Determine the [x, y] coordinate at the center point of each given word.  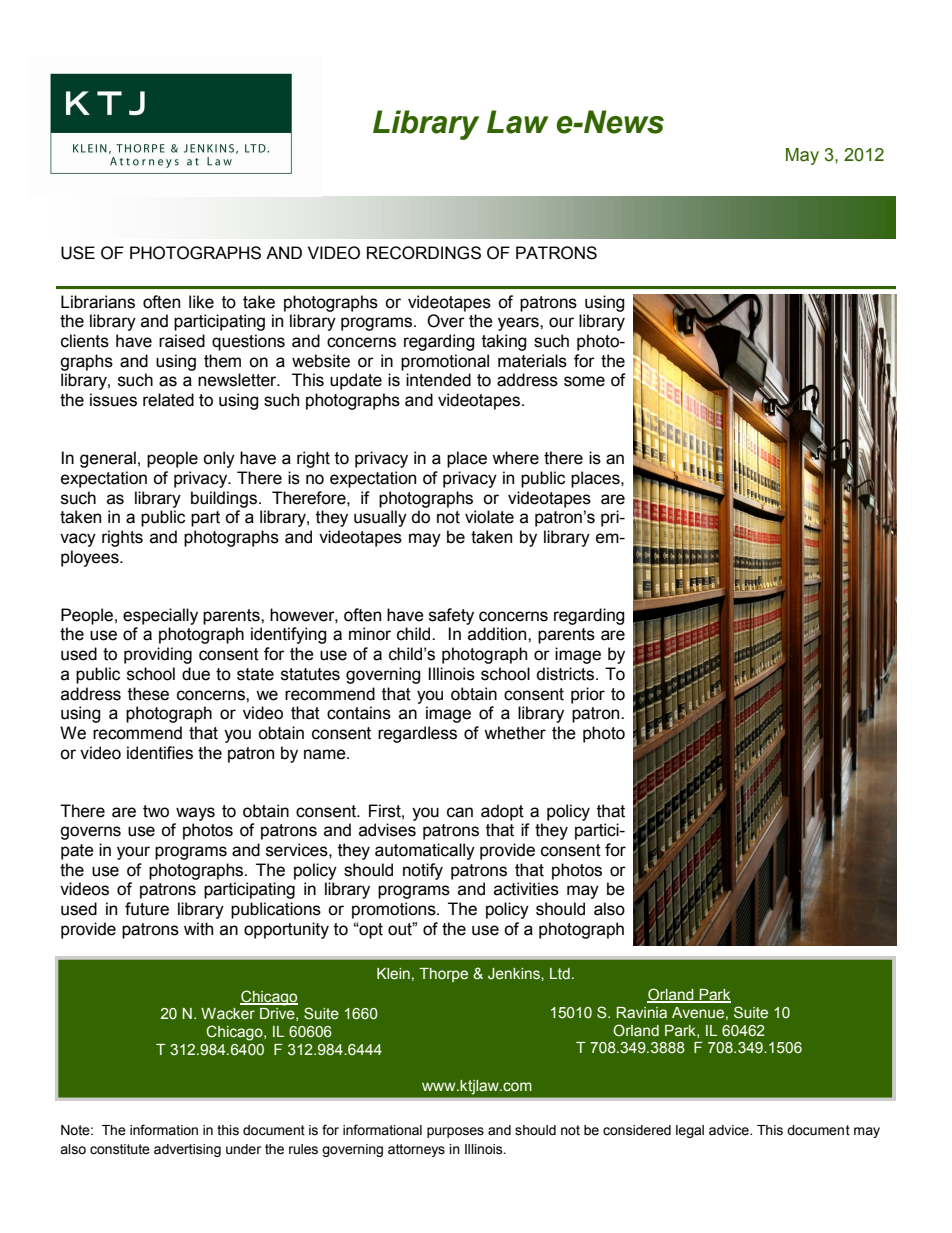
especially [160, 616]
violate [489, 517]
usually [380, 518]
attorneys [416, 1150]
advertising [187, 1150]
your [133, 853]
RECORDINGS [424, 253]
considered [637, 1130]
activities [526, 889]
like [201, 302]
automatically [425, 851]
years [519, 324]
